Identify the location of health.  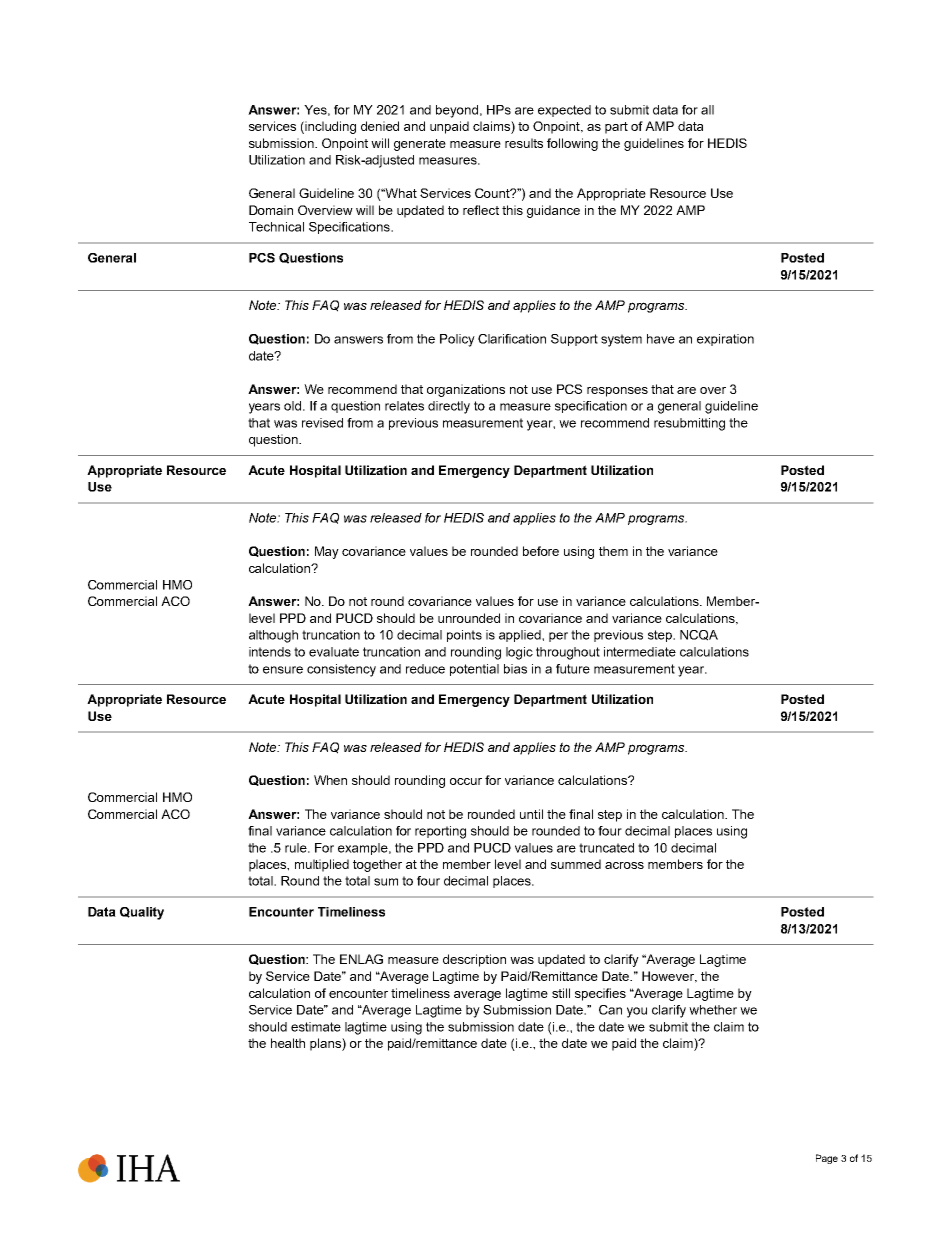
(288, 1043).
